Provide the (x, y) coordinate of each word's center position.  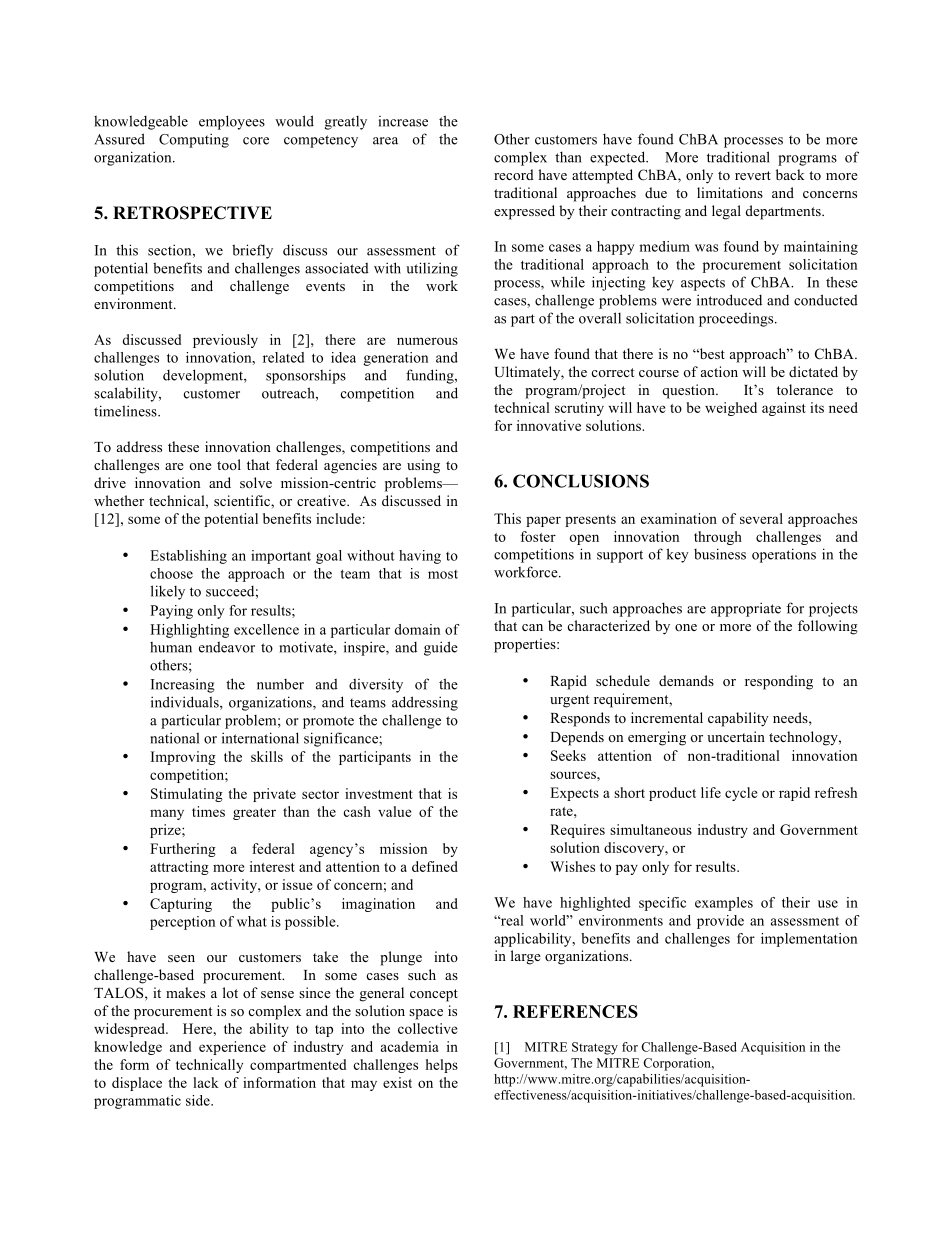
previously (225, 341)
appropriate (746, 609)
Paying (171, 612)
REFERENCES (575, 1011)
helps (442, 1066)
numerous (427, 341)
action (719, 371)
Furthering (183, 850)
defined (435, 866)
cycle (741, 794)
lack (206, 1082)
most (443, 574)
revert (753, 175)
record (514, 174)
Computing (194, 140)
